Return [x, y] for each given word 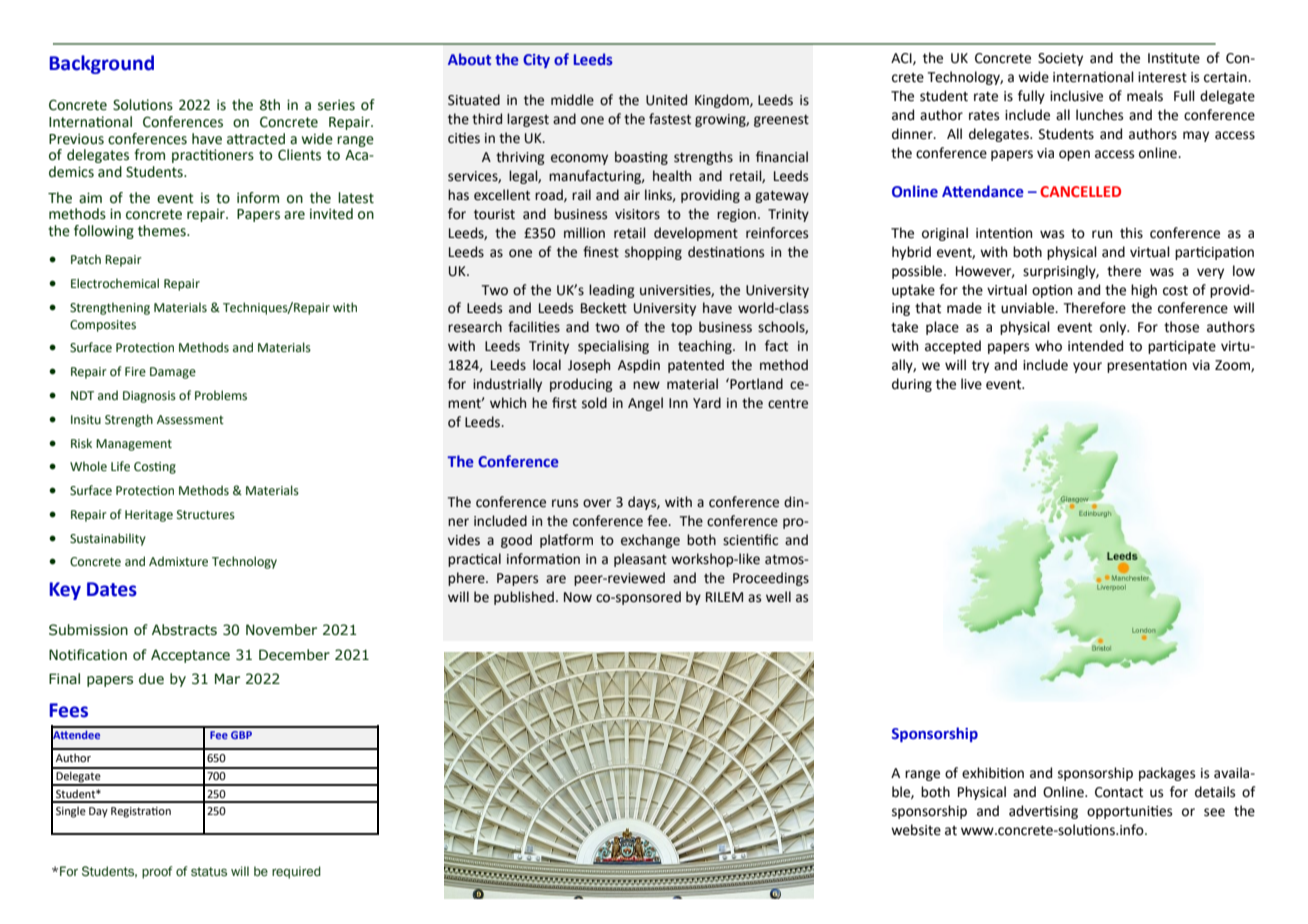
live [971, 384]
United [666, 100]
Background [101, 64]
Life [120, 466]
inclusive [1076, 96]
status [209, 872]
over [597, 503]
